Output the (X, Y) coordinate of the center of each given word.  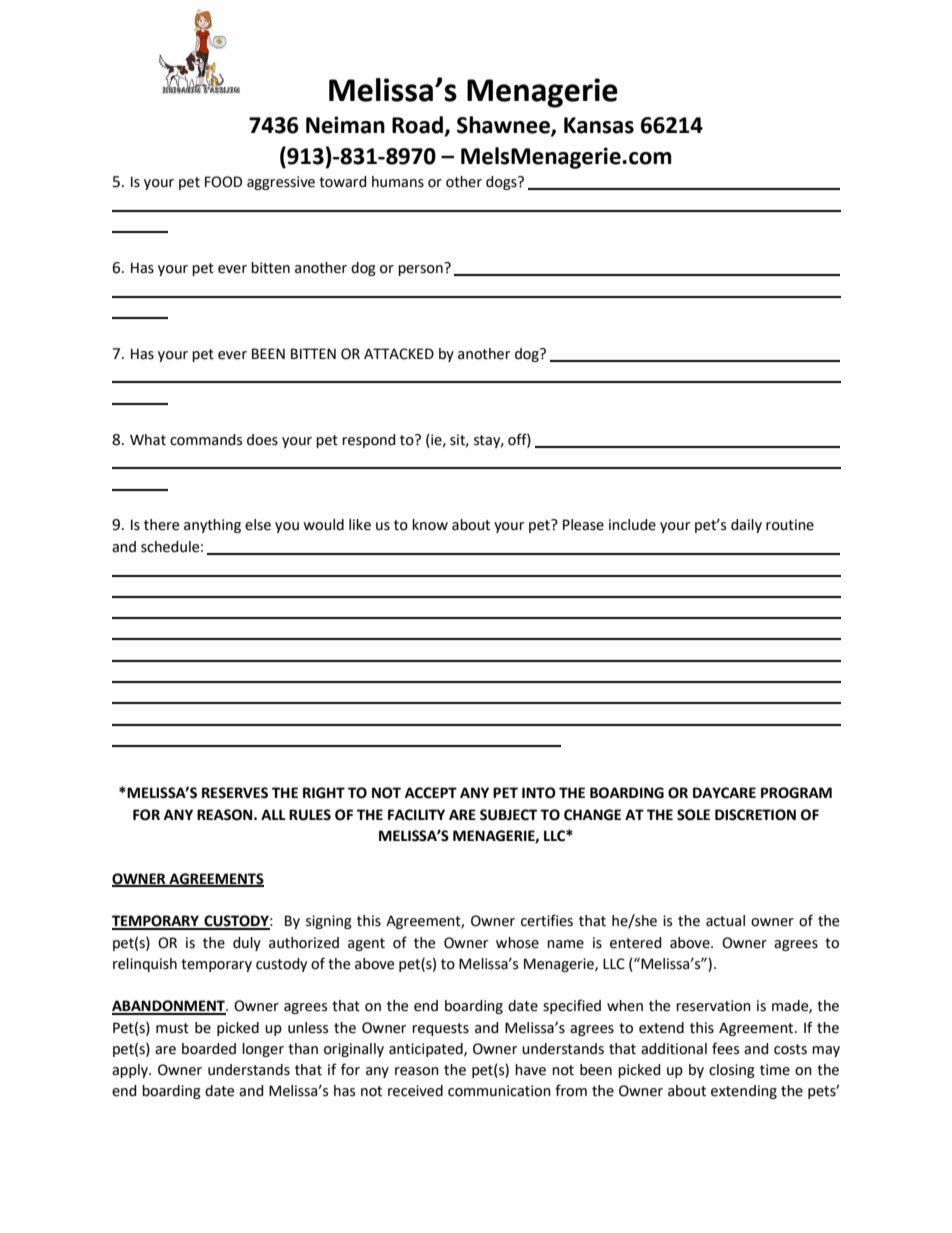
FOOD (223, 182)
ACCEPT (431, 793)
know (430, 525)
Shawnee (504, 126)
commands (206, 440)
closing (732, 1071)
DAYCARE (724, 793)
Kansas (599, 125)
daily (746, 526)
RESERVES (235, 793)
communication (499, 1091)
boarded (209, 1049)
